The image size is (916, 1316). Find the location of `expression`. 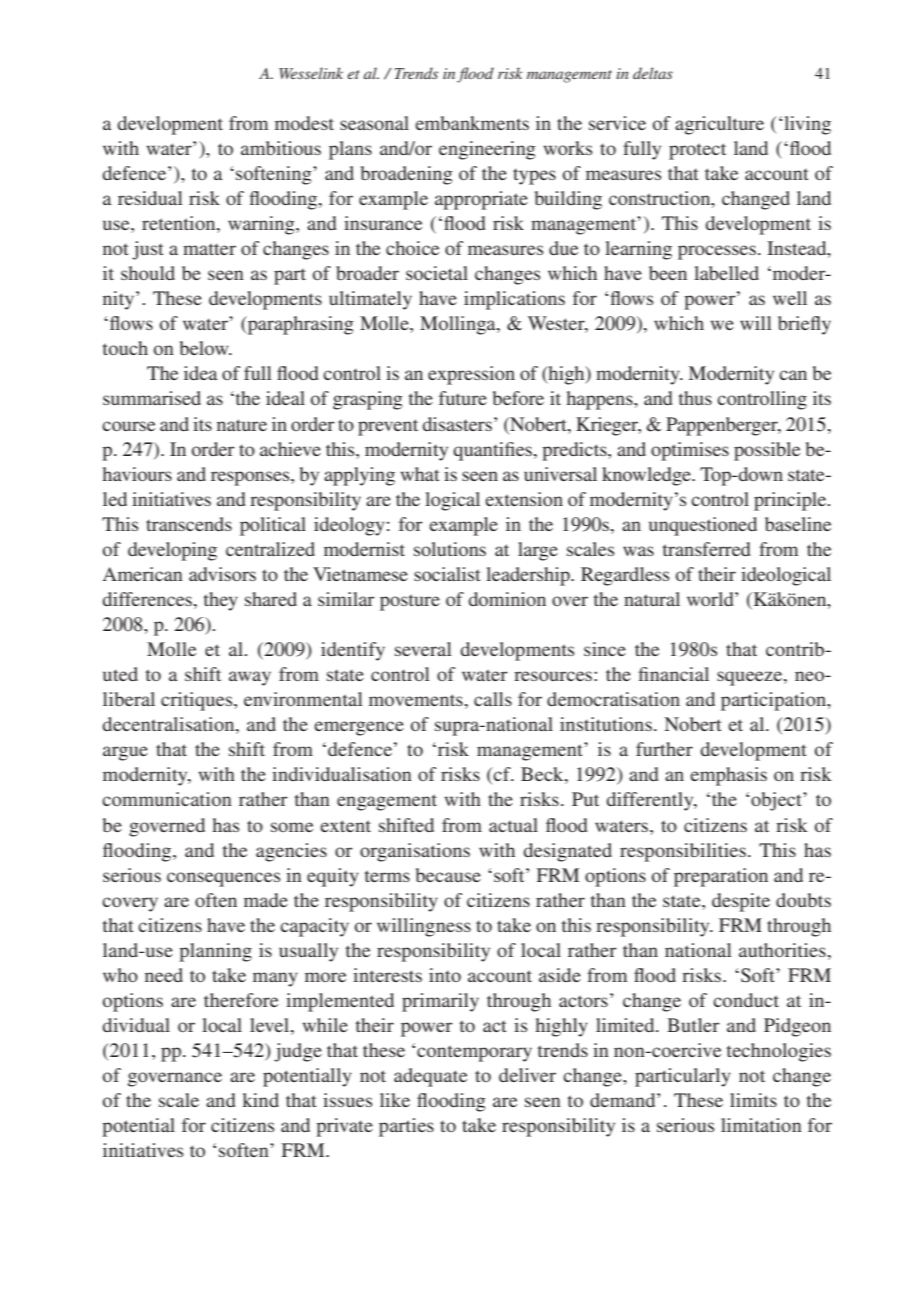

expression is located at coordinates (471, 375).
